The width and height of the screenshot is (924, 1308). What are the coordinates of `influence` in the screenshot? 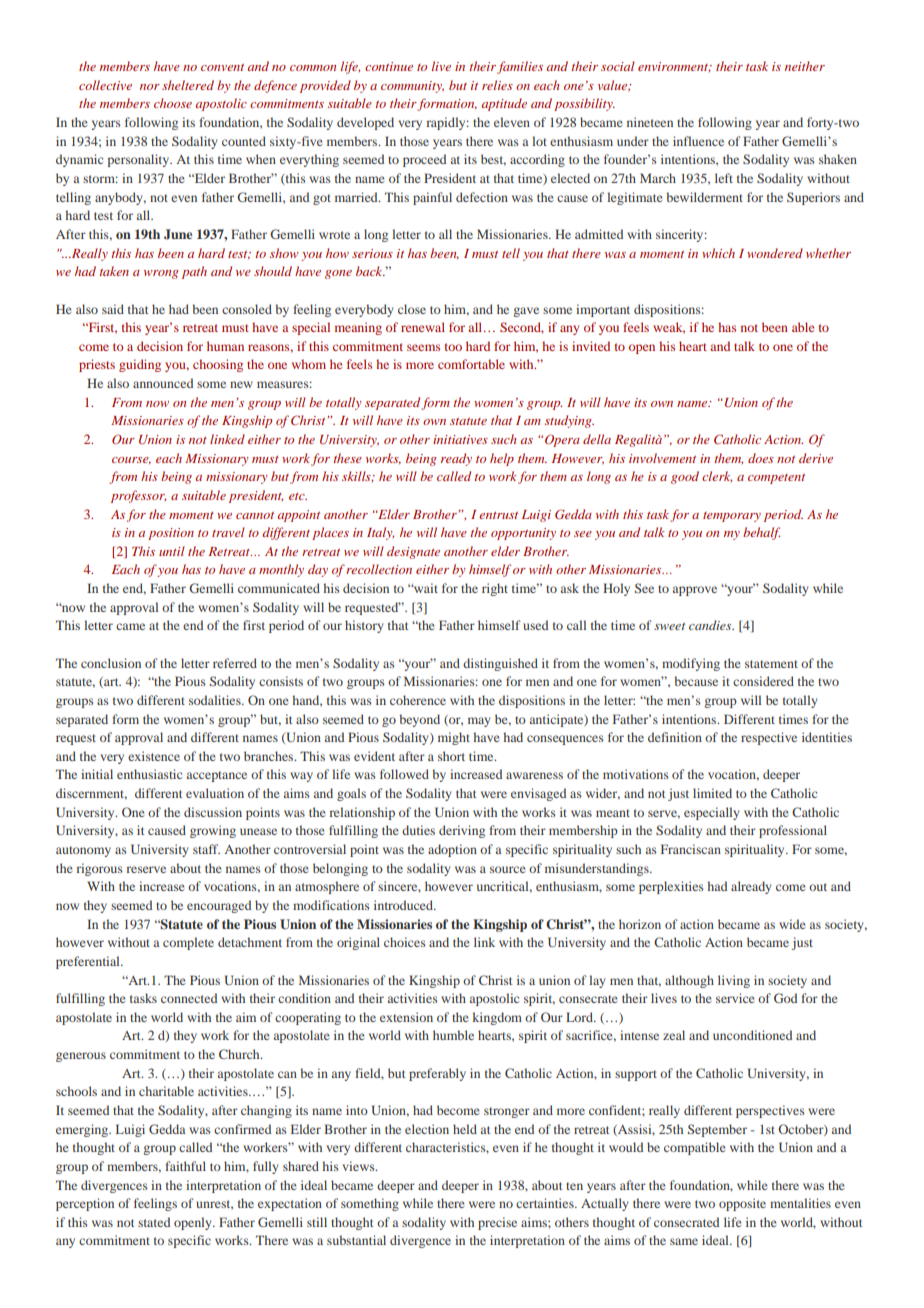 It's located at (698, 141).
